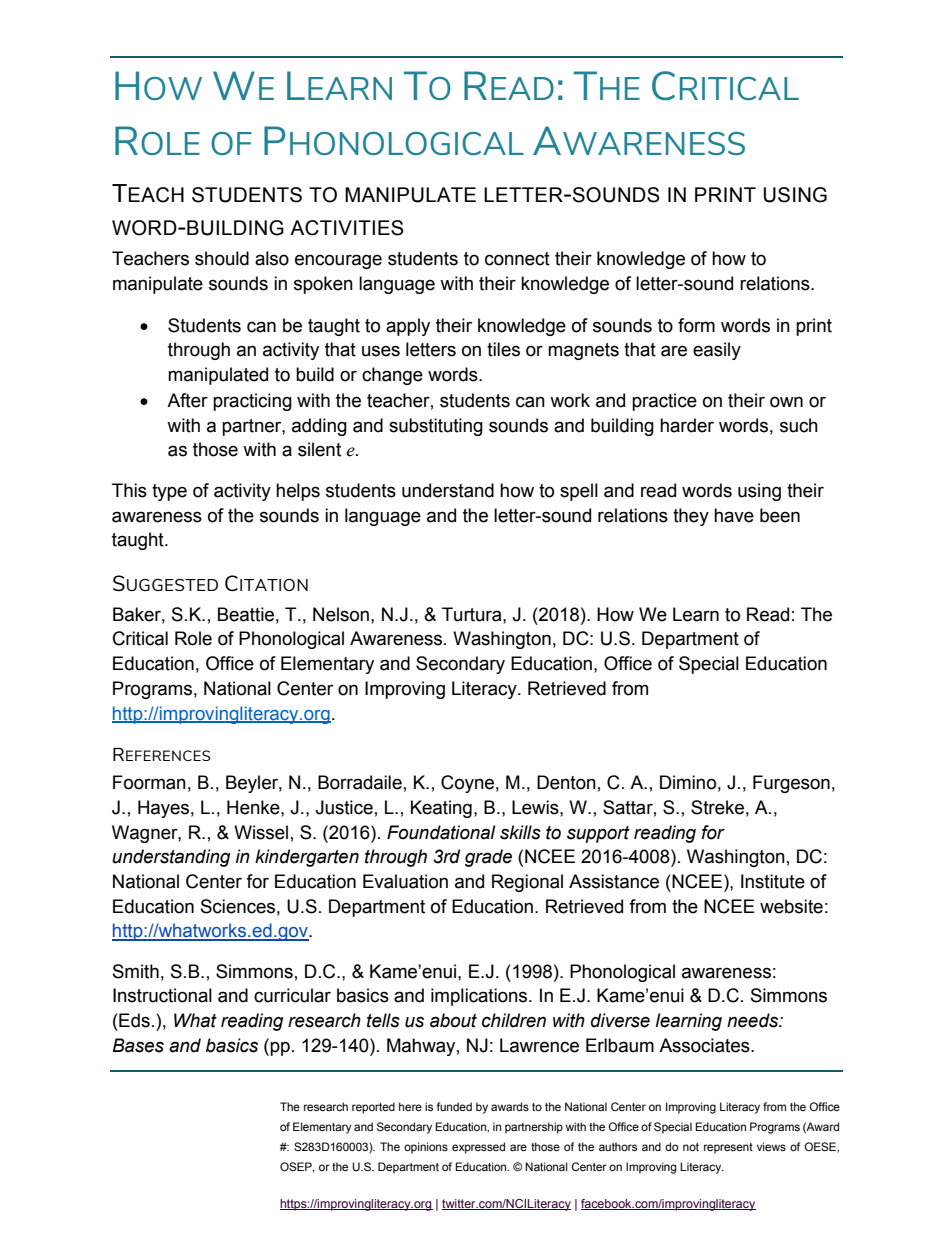 Image resolution: width=952 pixels, height=1233 pixels. I want to click on Bases, so click(138, 1045).
